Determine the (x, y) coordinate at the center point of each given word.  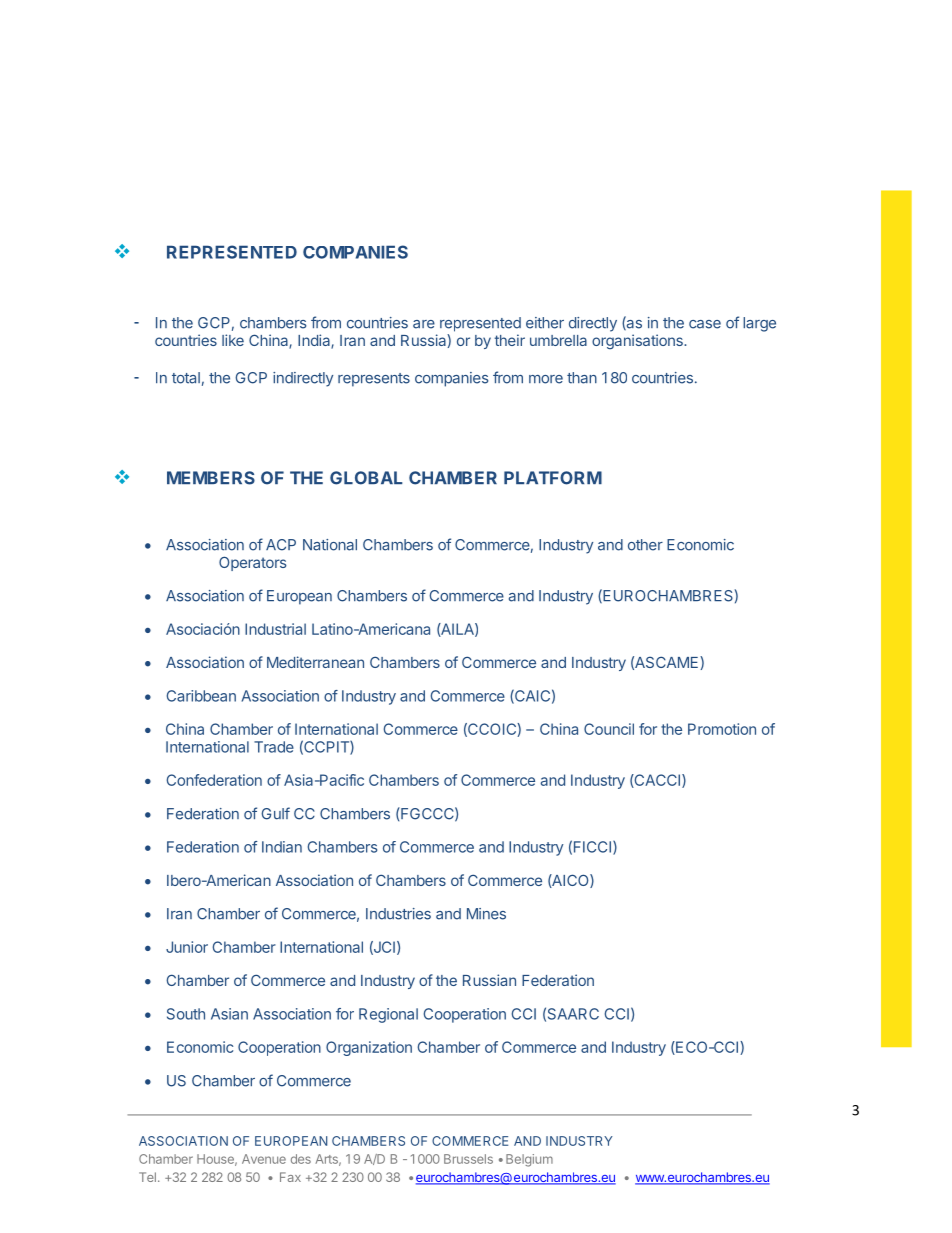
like (233, 340)
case (705, 324)
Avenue (264, 1159)
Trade (274, 747)
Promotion (722, 729)
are (424, 324)
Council (609, 729)
